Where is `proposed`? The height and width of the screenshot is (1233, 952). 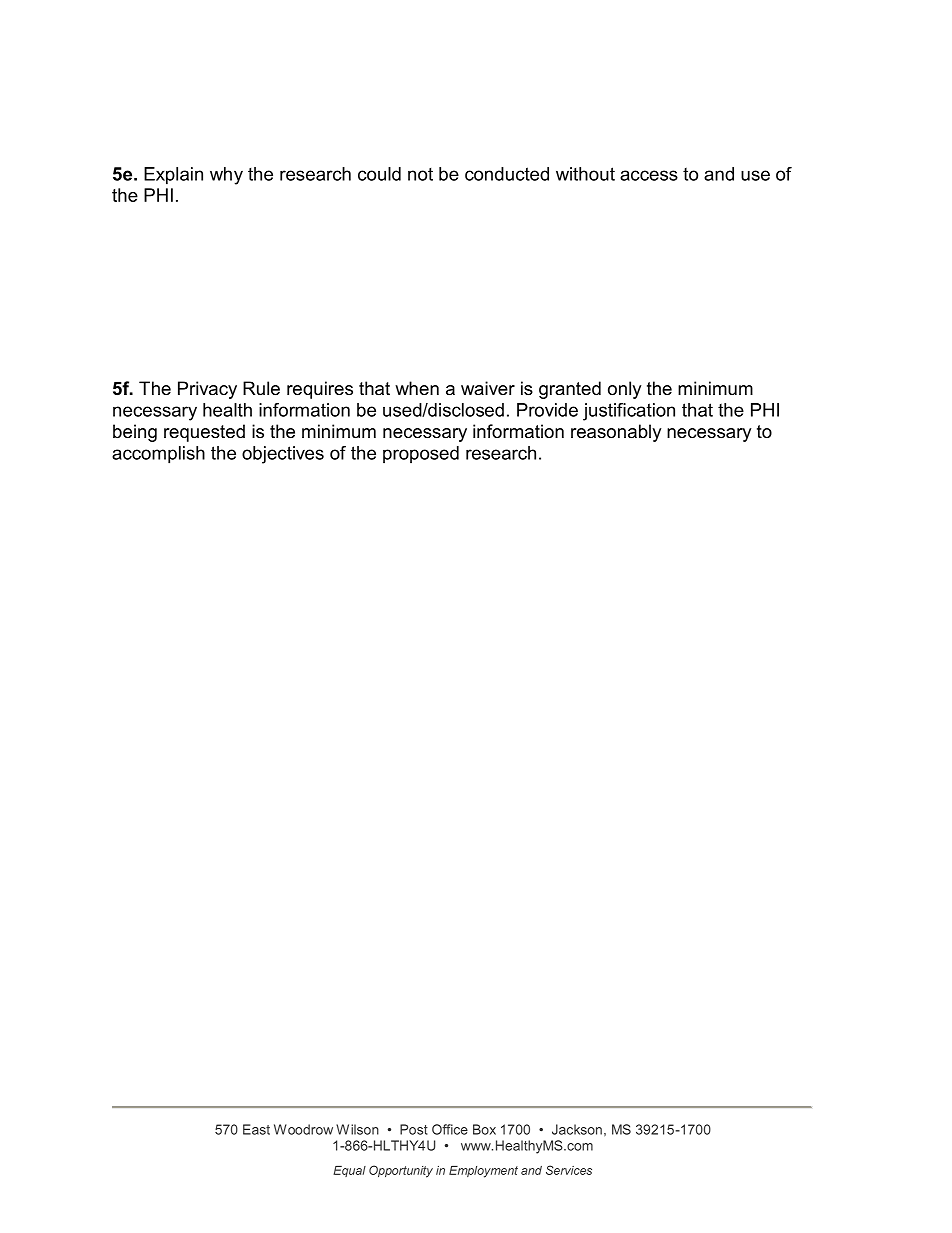 proposed is located at coordinates (421, 454).
